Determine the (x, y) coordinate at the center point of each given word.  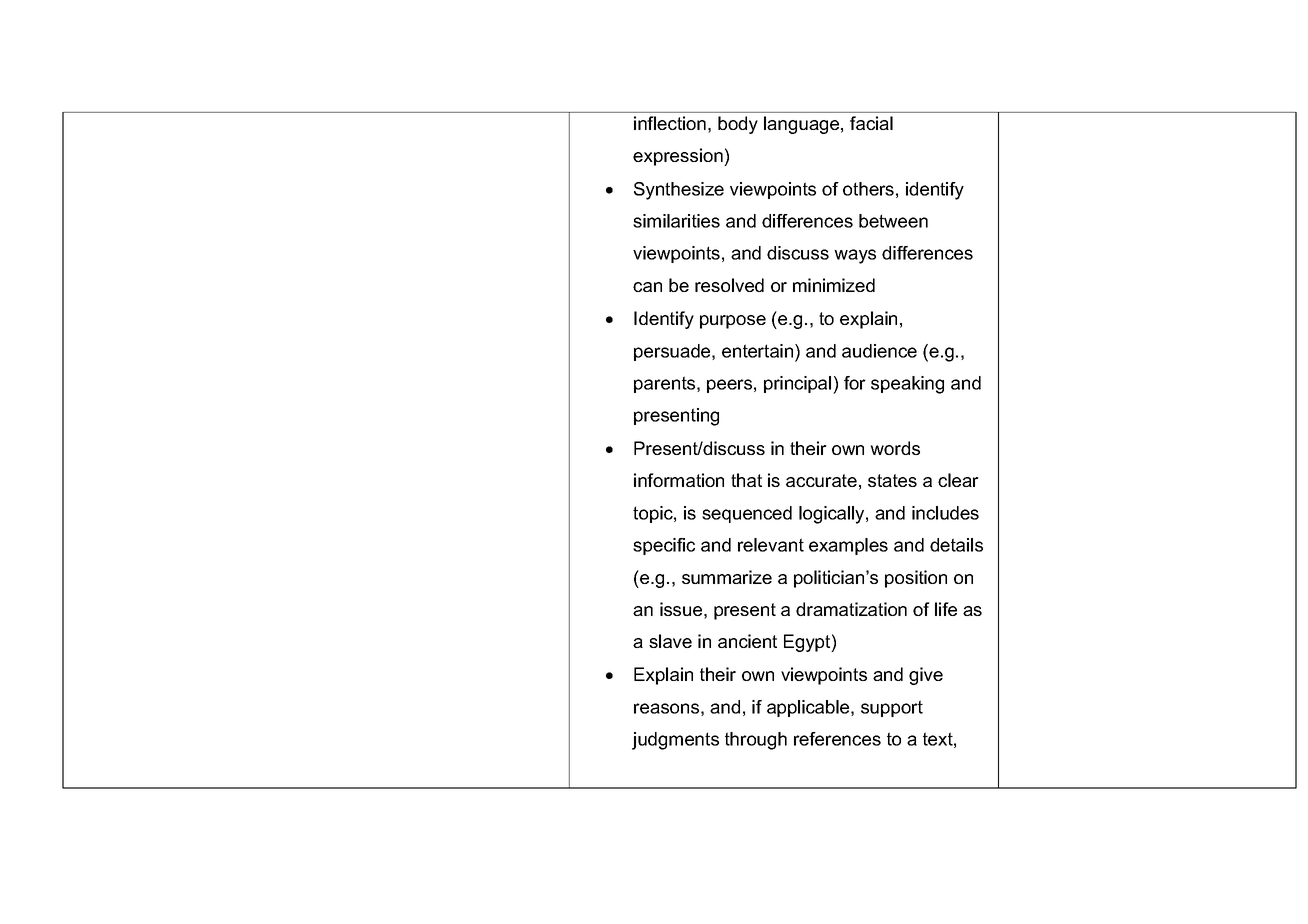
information (679, 480)
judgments (675, 741)
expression (679, 157)
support (892, 708)
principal (799, 385)
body (738, 125)
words (895, 448)
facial (871, 123)
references (837, 739)
